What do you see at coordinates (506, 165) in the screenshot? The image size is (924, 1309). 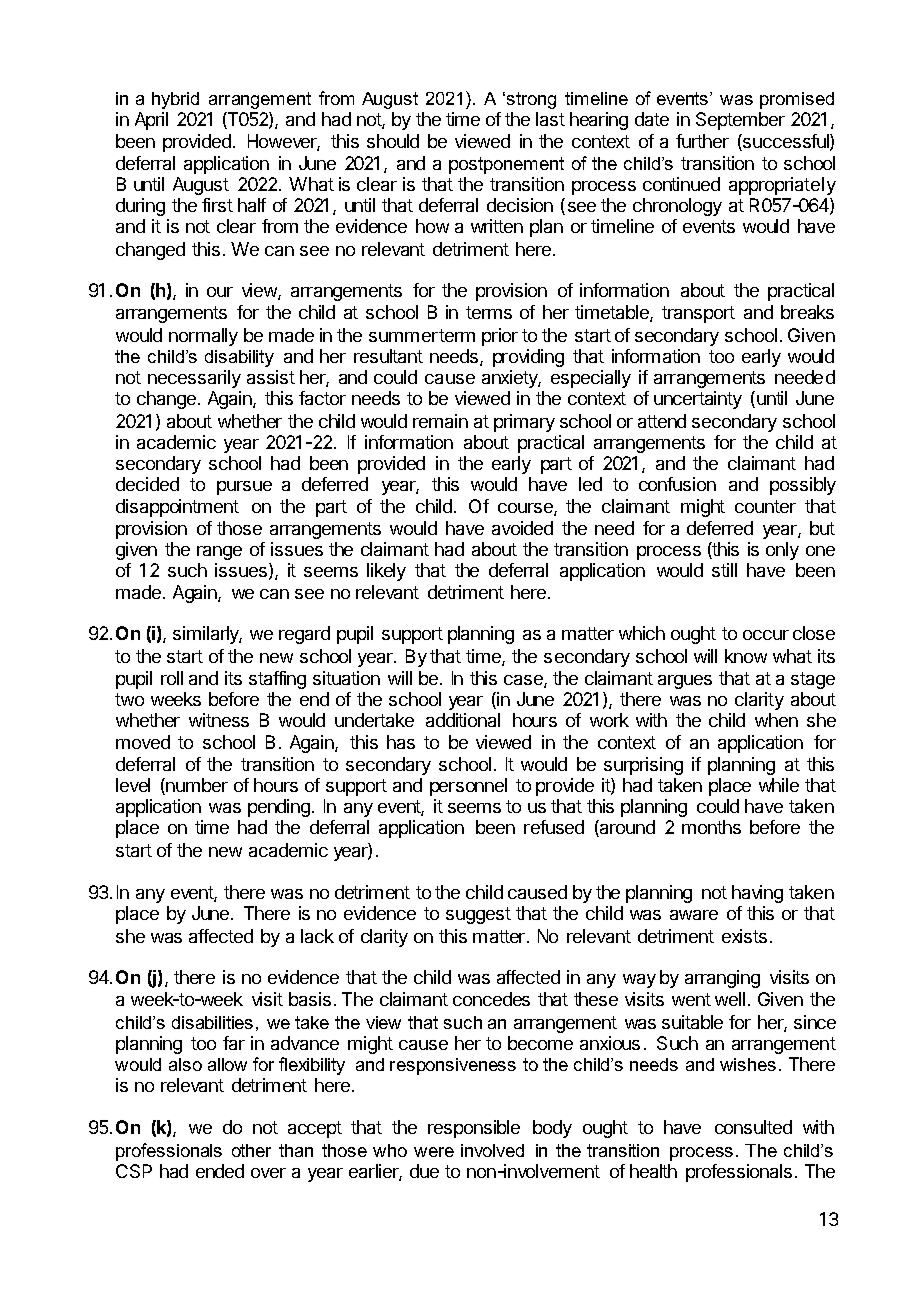 I see `postponement` at bounding box center [506, 165].
